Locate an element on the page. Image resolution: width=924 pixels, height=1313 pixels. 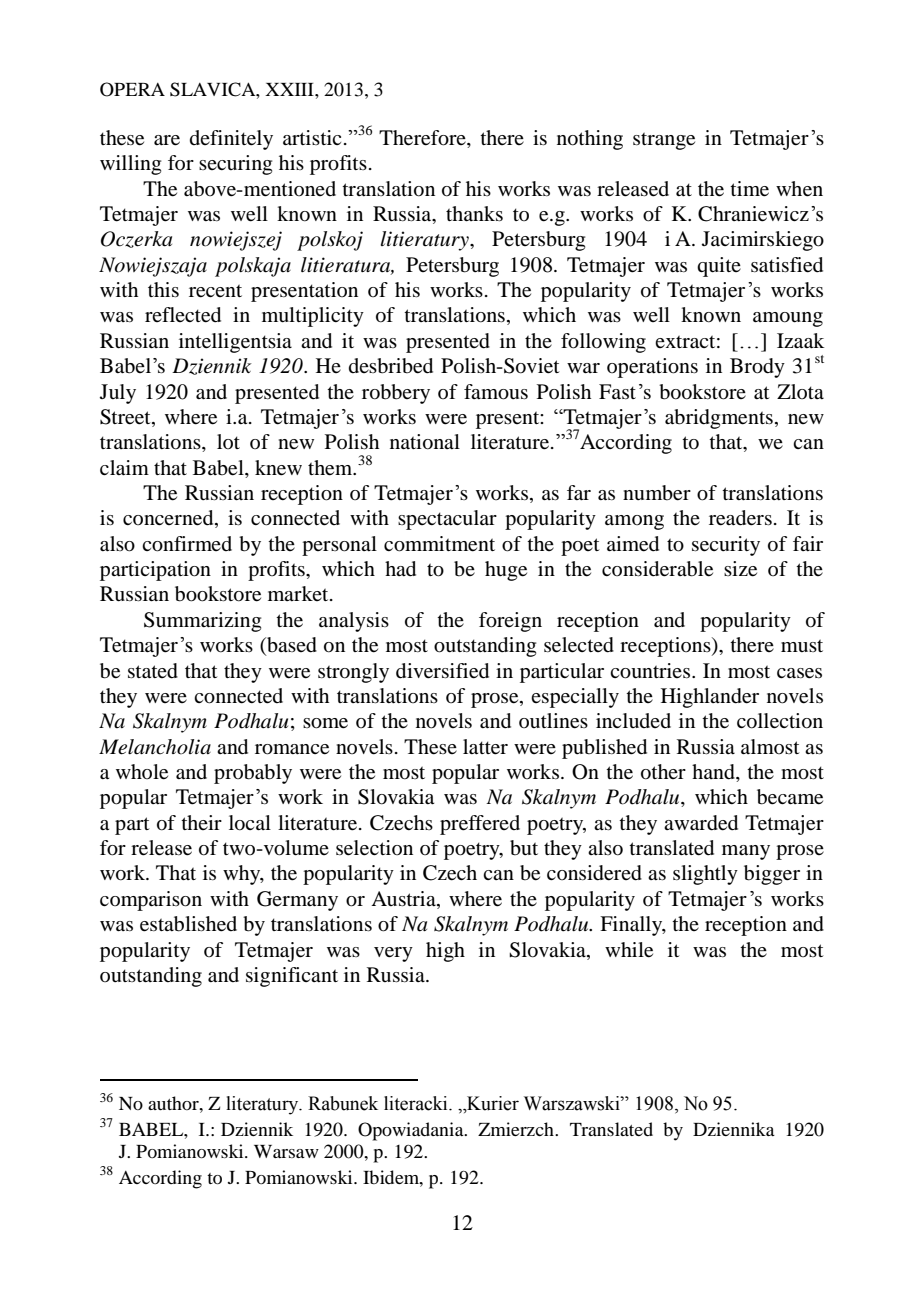
Warsaw is located at coordinates (286, 1151).
